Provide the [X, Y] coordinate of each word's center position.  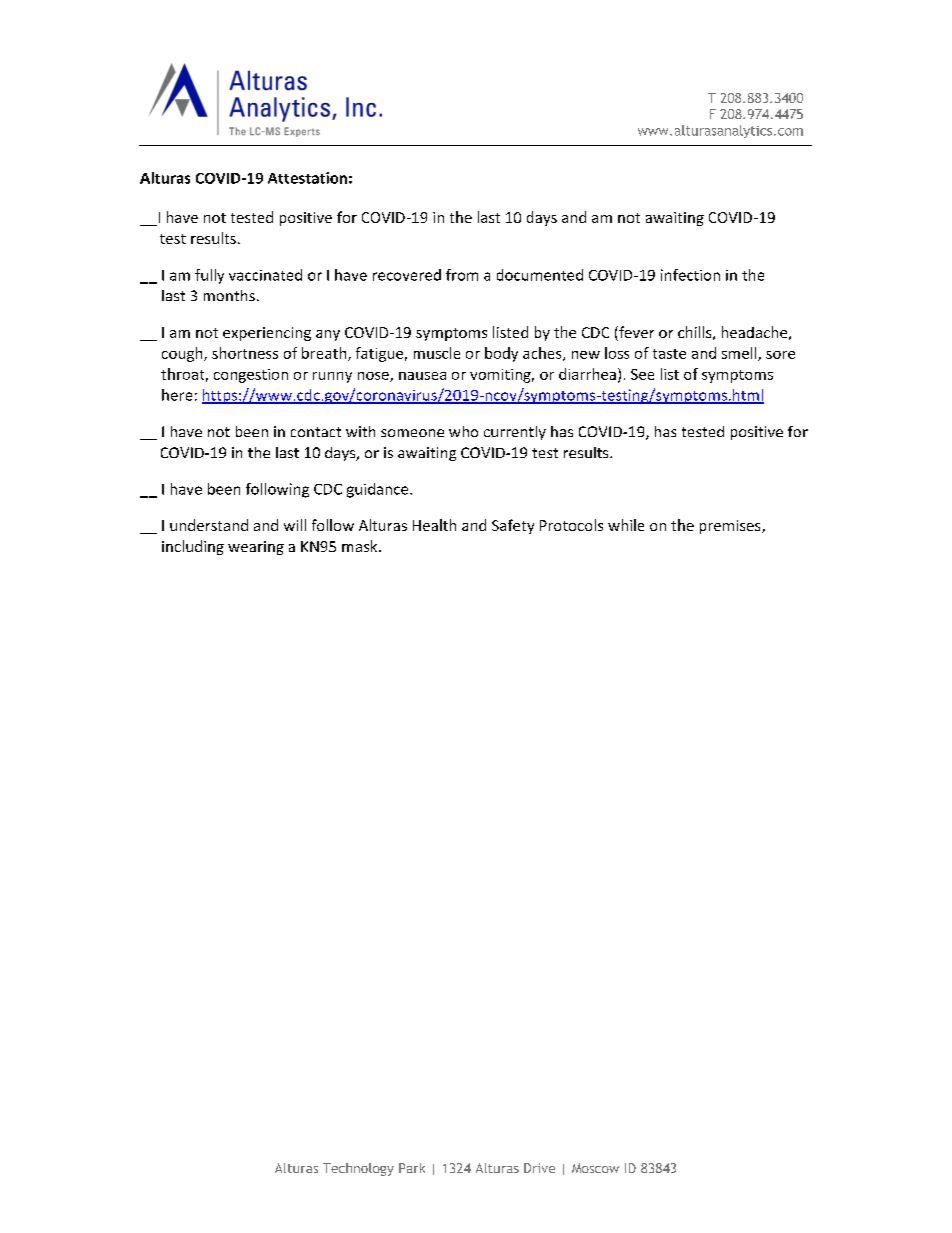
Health [434, 525]
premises [731, 527]
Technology [358, 1169]
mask [361, 546]
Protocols [571, 525]
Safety [513, 526]
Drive [539, 1168]
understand [209, 525]
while [626, 525]
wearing [256, 548]
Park [412, 1168]
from [462, 275]
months [229, 295]
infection [690, 275]
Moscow [595, 1168]
